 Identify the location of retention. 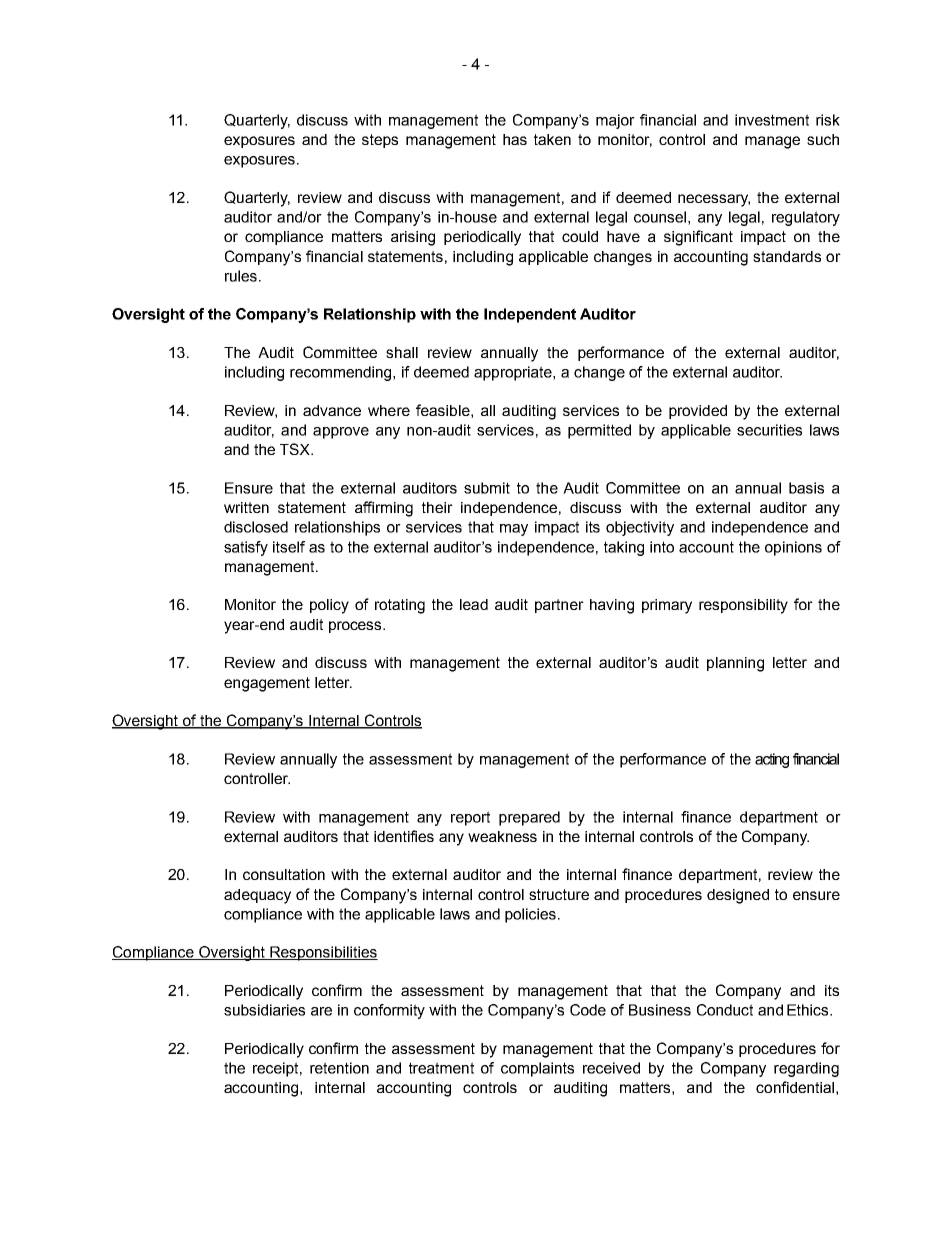
(339, 1068).
